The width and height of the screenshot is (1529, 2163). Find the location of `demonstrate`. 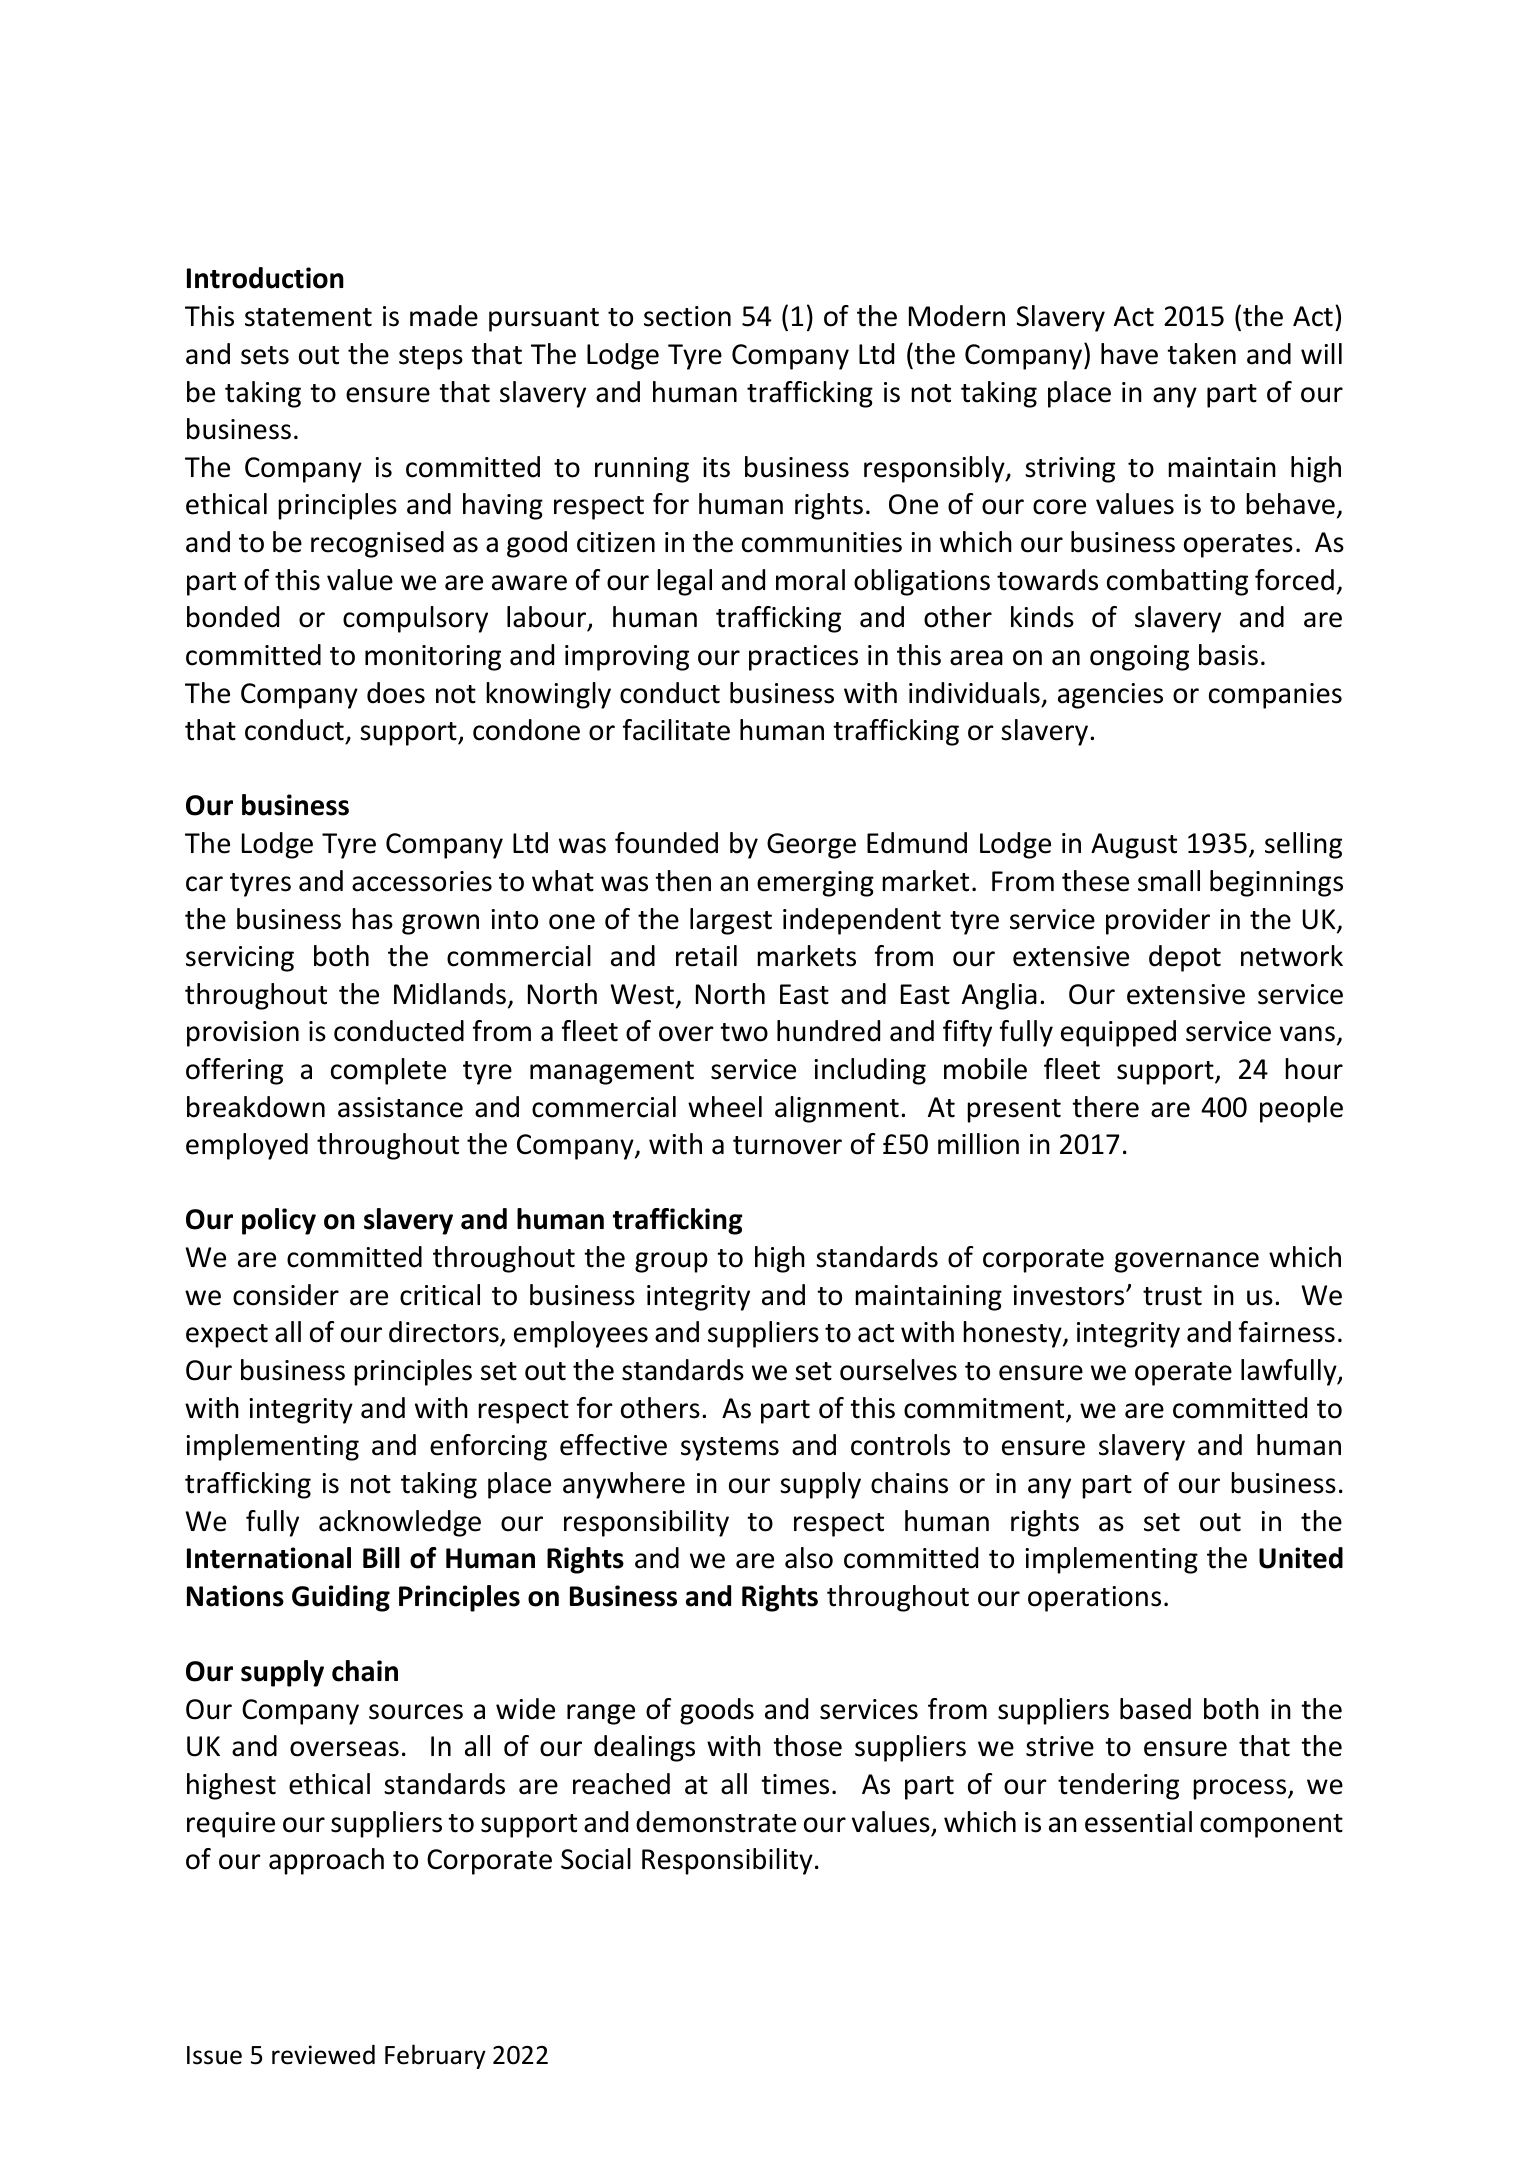

demonstrate is located at coordinates (716, 1822).
